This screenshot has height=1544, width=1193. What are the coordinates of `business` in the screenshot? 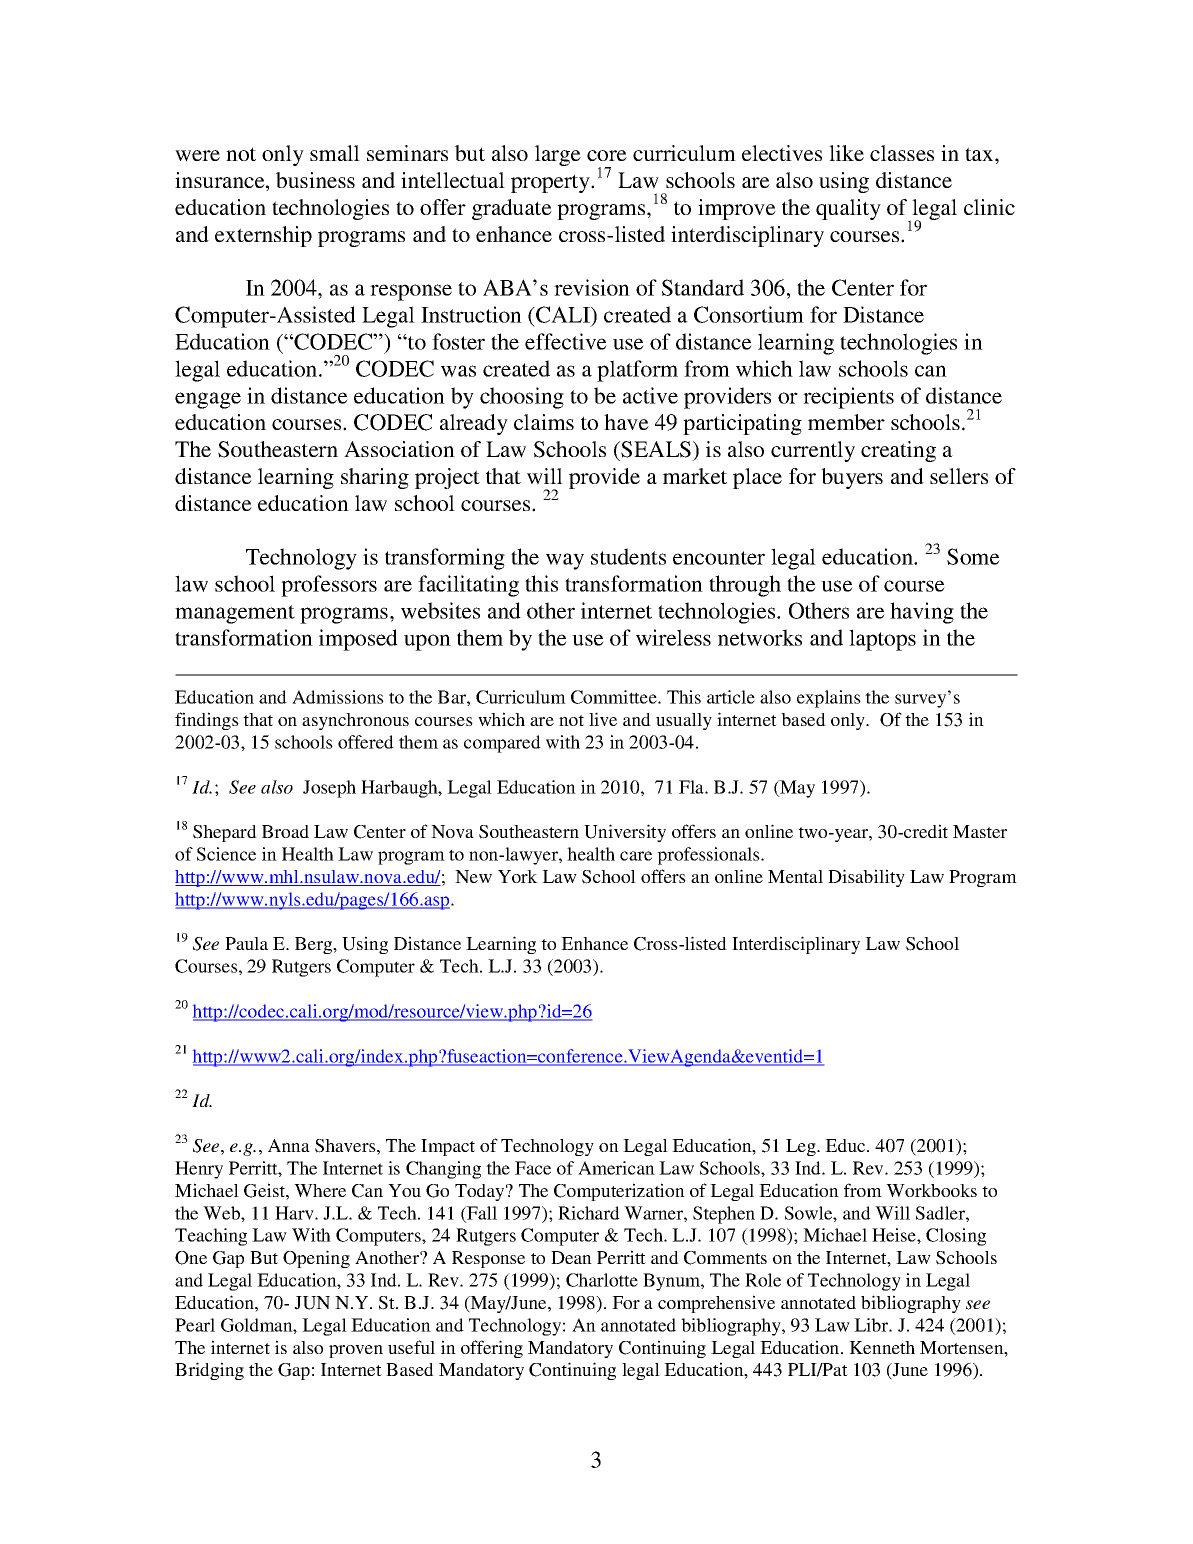 It's located at (315, 180).
